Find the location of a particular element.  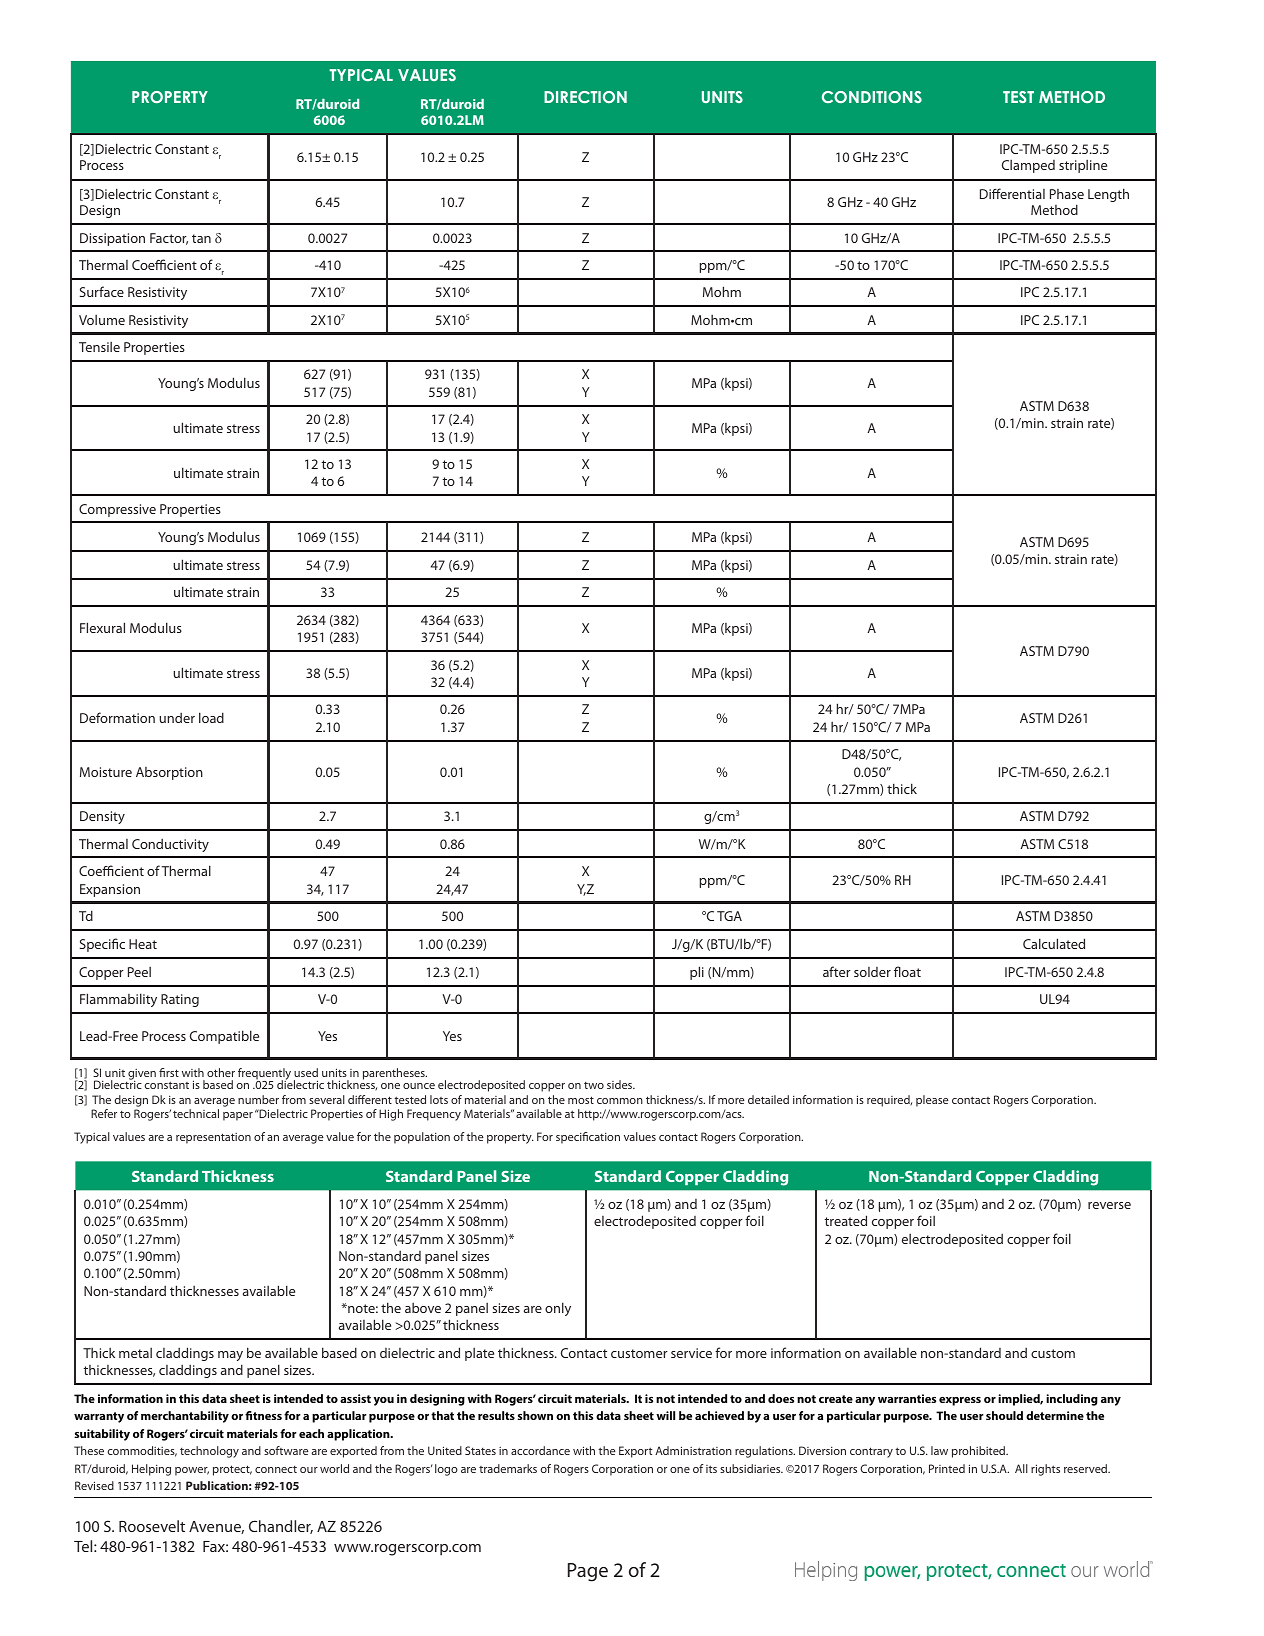

DIRECTION is located at coordinates (585, 97).
